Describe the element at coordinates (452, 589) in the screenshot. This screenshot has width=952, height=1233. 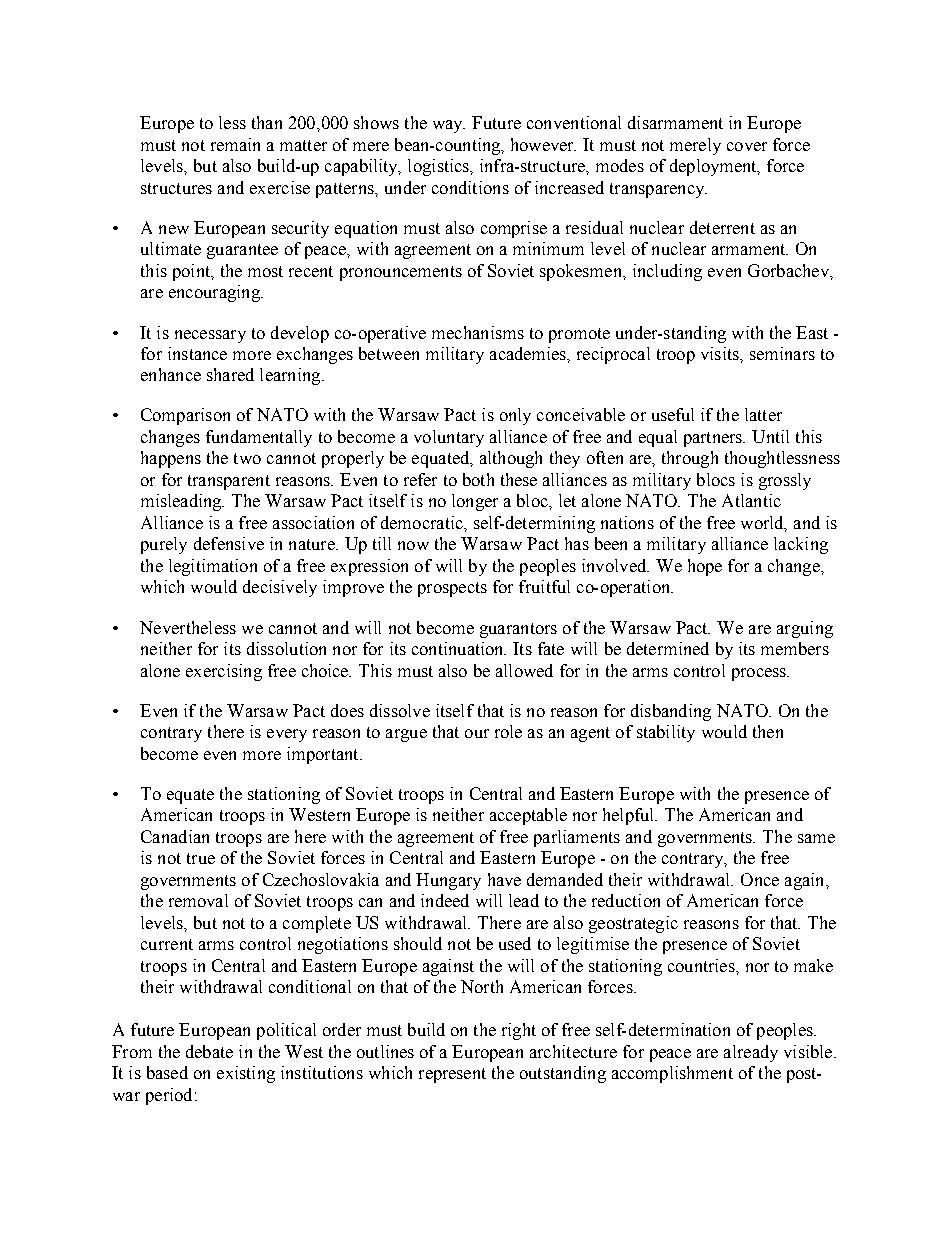
I see `prospects` at that location.
